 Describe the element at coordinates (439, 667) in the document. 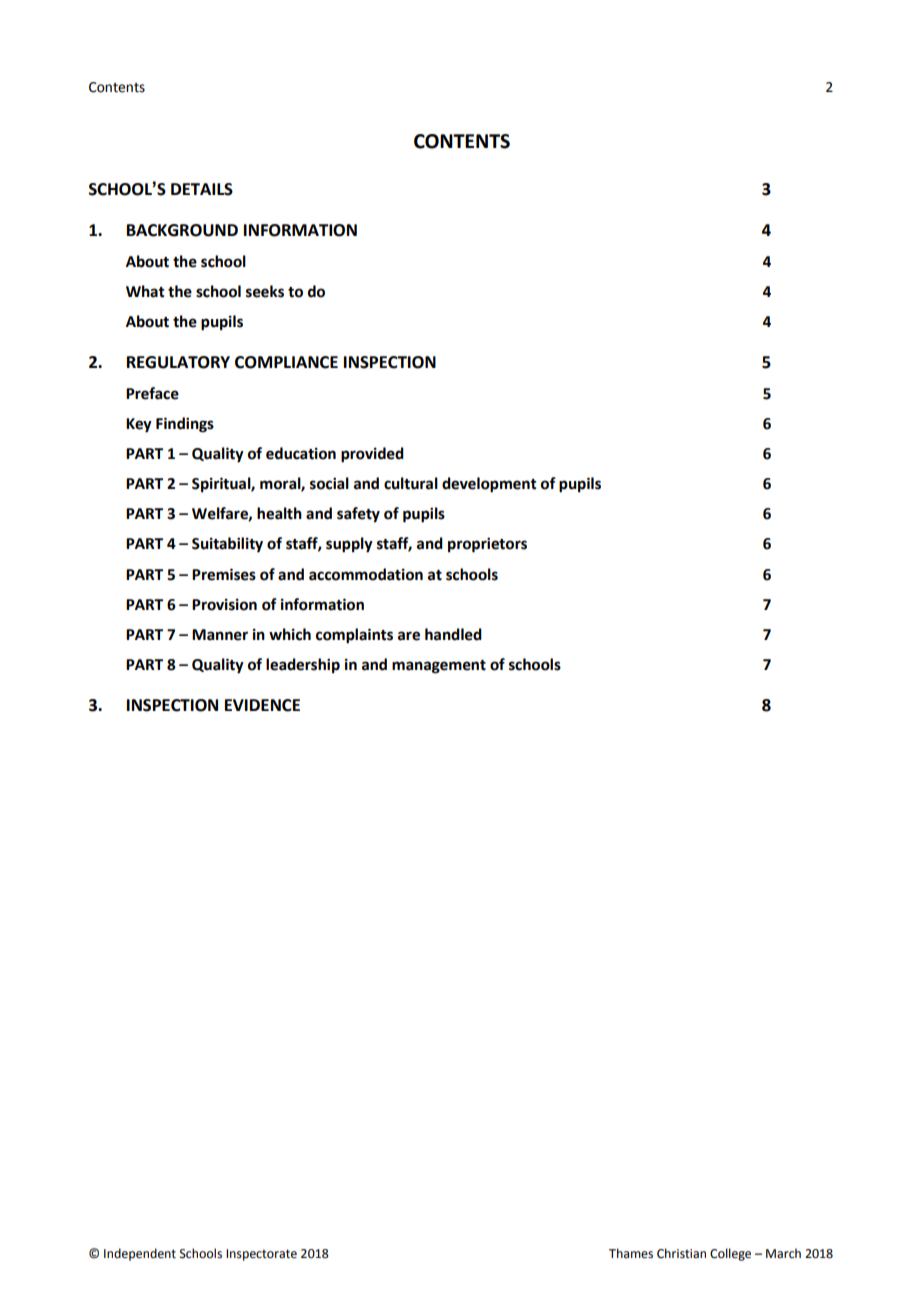

I see `management` at that location.
